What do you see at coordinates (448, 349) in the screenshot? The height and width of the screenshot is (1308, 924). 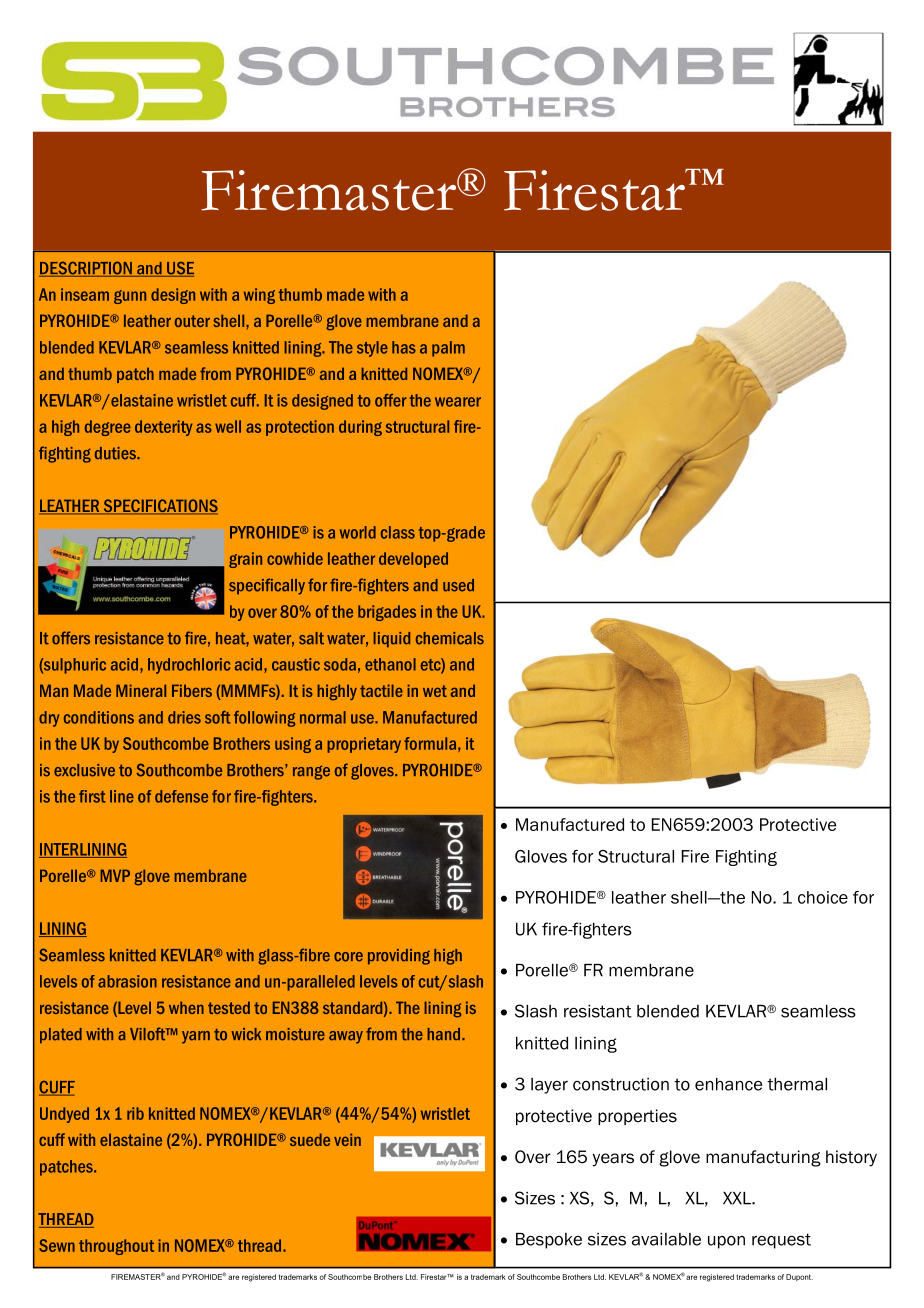 I see `palm` at bounding box center [448, 349].
